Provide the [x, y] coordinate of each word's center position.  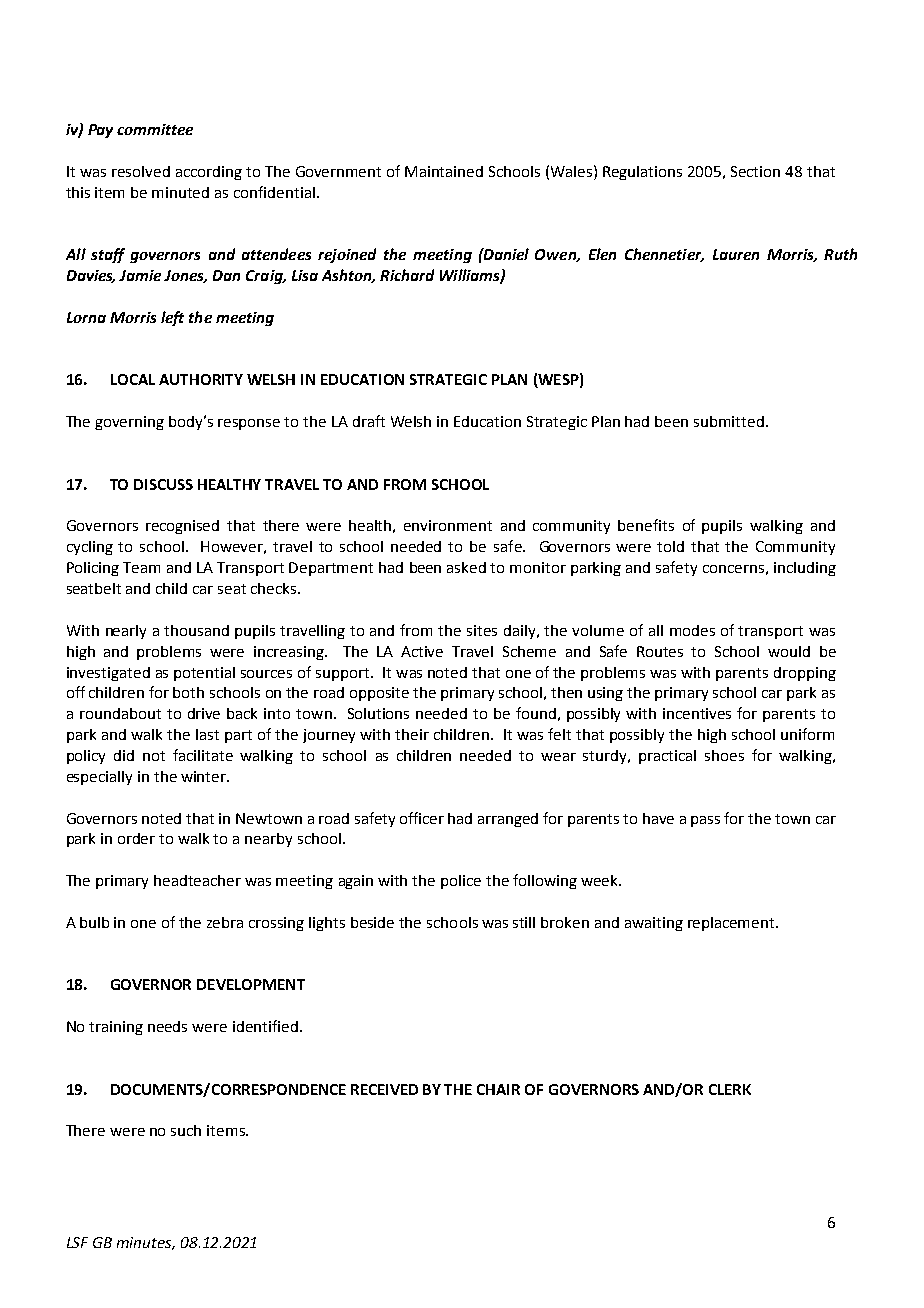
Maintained [444, 171]
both [188, 692]
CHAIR [498, 1089]
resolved [141, 171]
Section [755, 171]
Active [422, 651]
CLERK [730, 1089]
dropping [805, 674]
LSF [77, 1242]
